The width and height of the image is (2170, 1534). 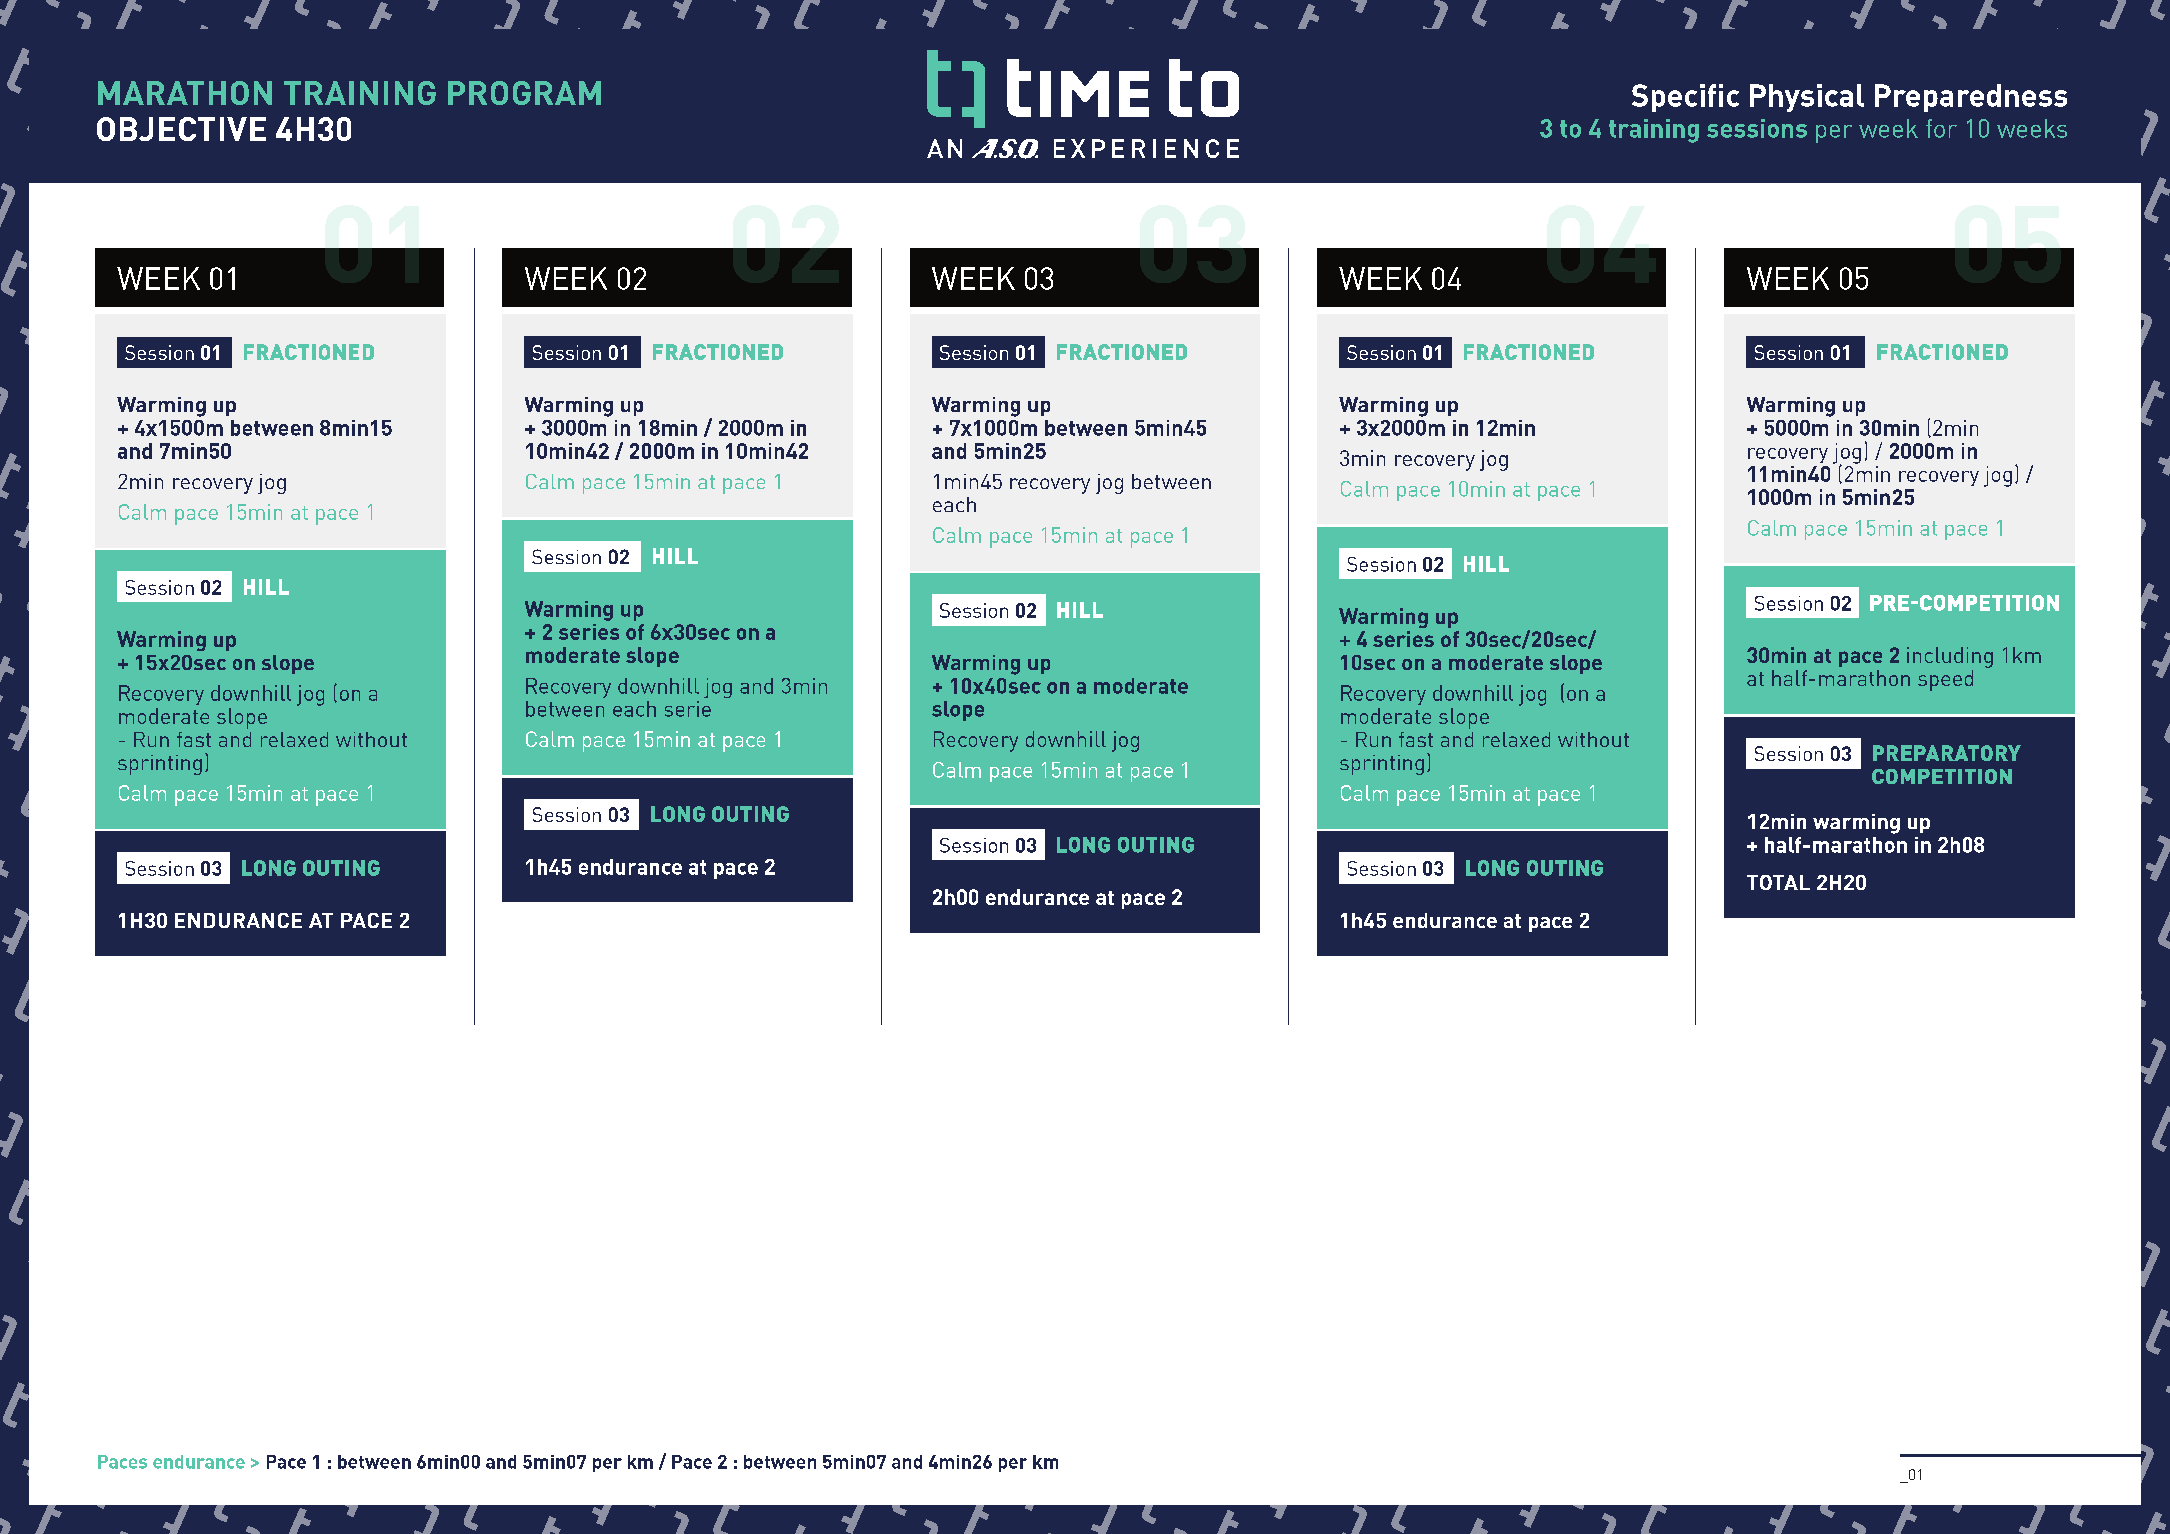 What do you see at coordinates (1945, 680) in the image?
I see `speed` at bounding box center [1945, 680].
